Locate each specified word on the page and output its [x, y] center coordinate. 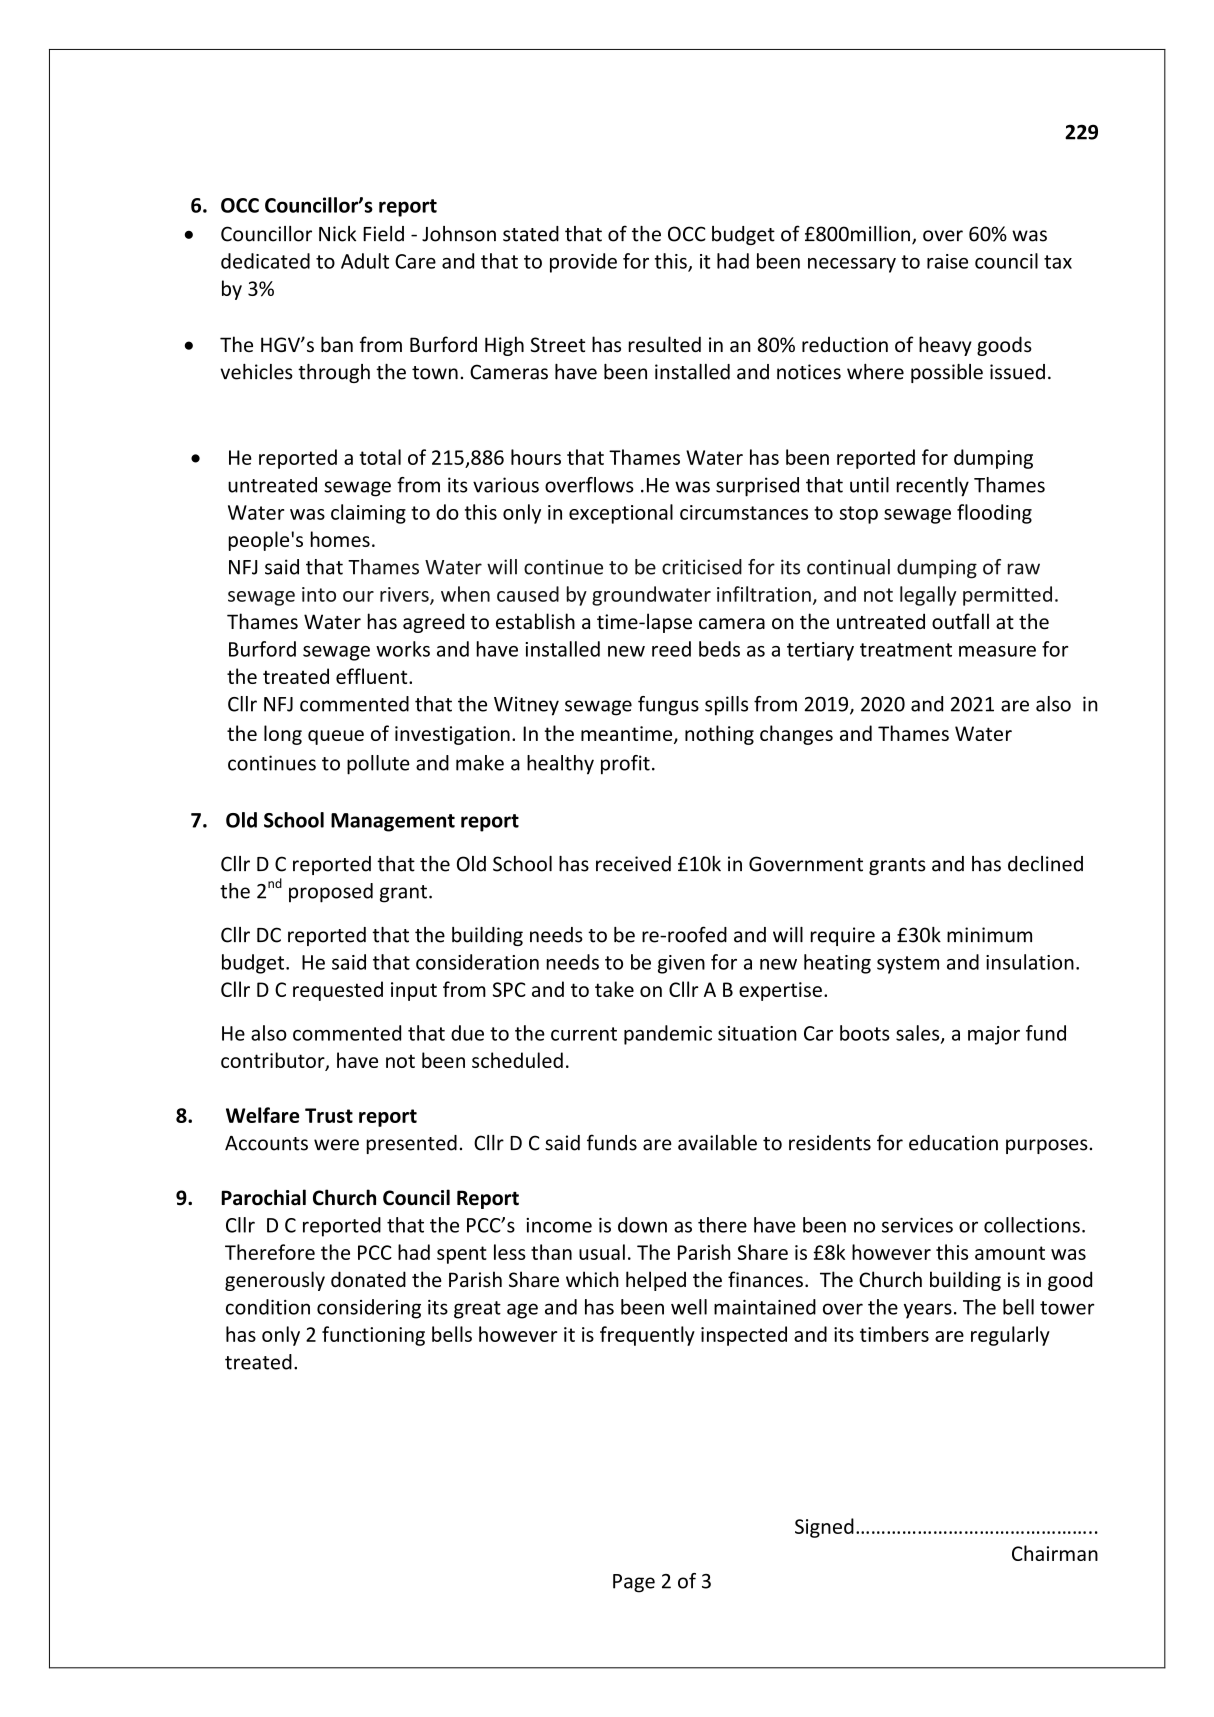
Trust [329, 1115]
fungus [668, 706]
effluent [373, 676]
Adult [365, 261]
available [717, 1143]
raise [947, 261]
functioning [373, 1336]
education [953, 1143]
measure [997, 651]
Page [634, 1583]
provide [583, 263]
